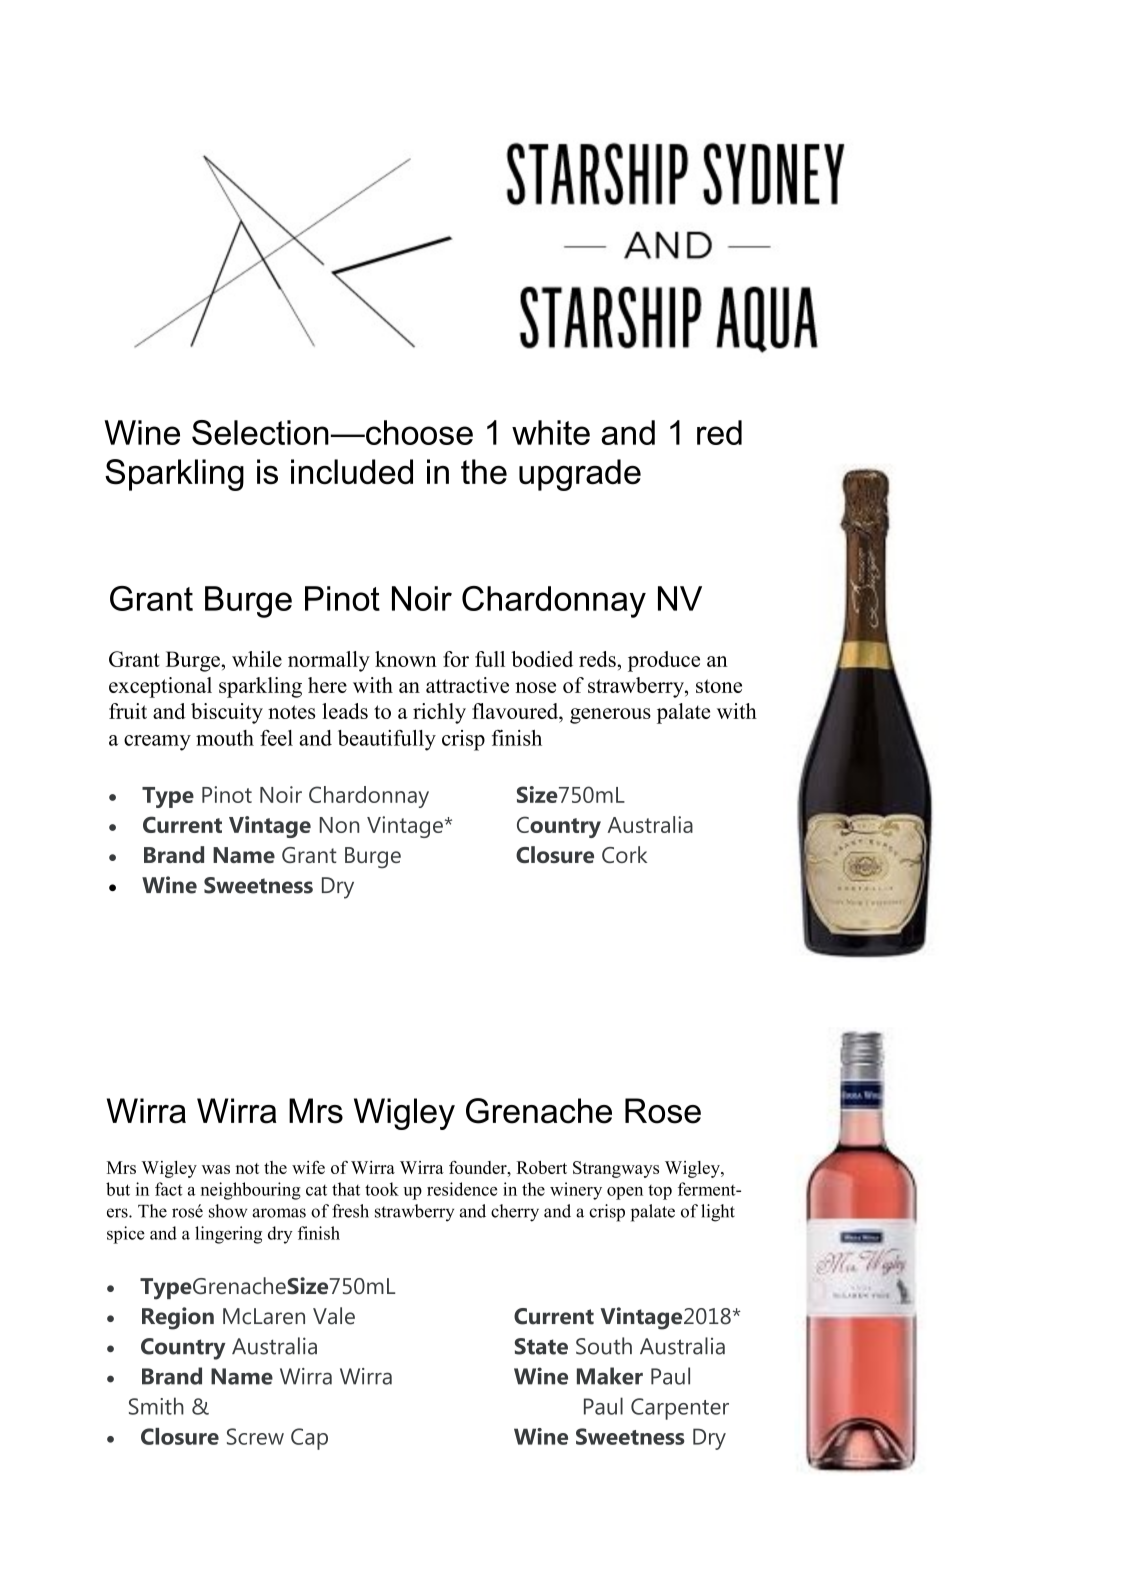  I want to click on Smith, so click(156, 1406).
